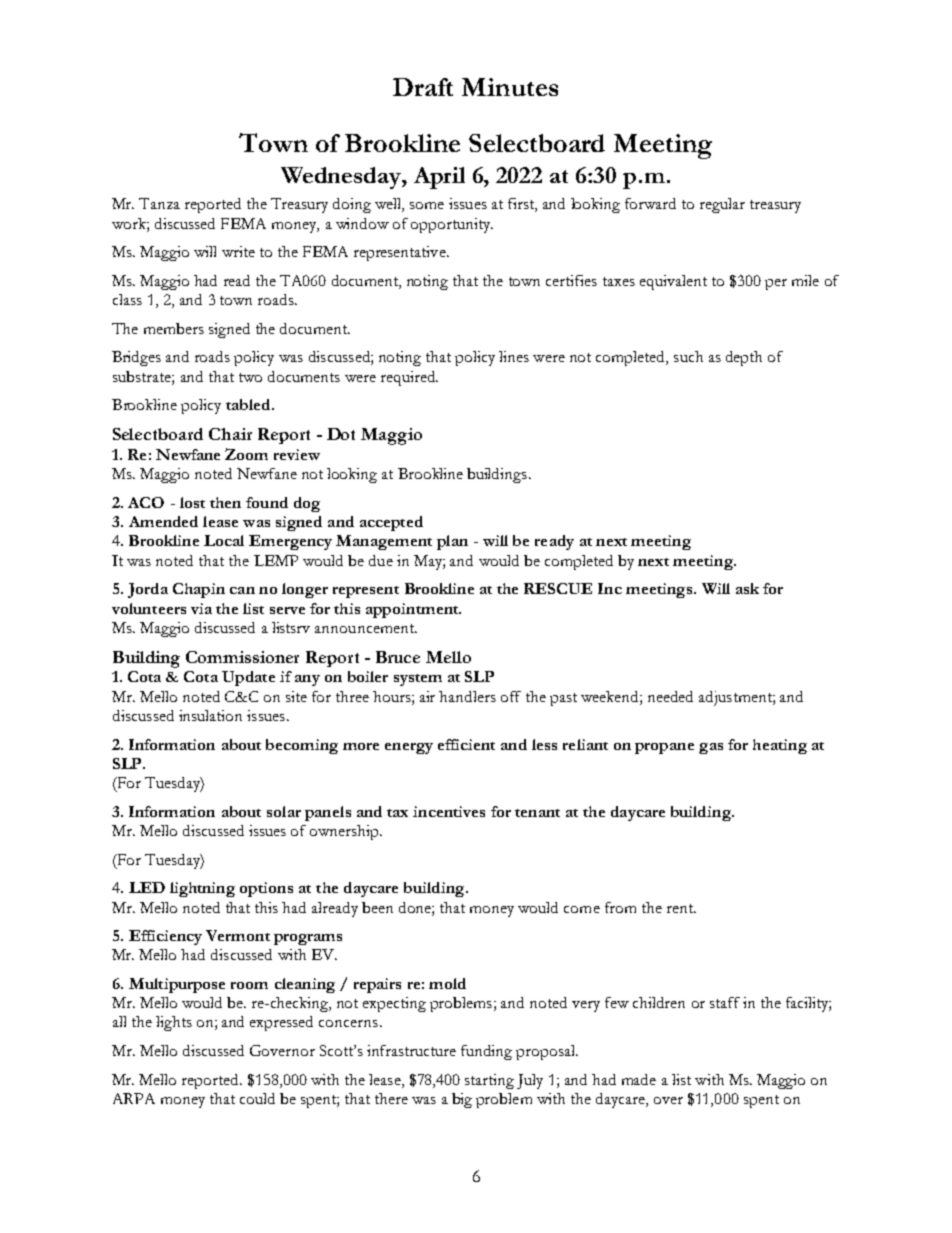  What do you see at coordinates (238, 251) in the document?
I see `write` at bounding box center [238, 251].
